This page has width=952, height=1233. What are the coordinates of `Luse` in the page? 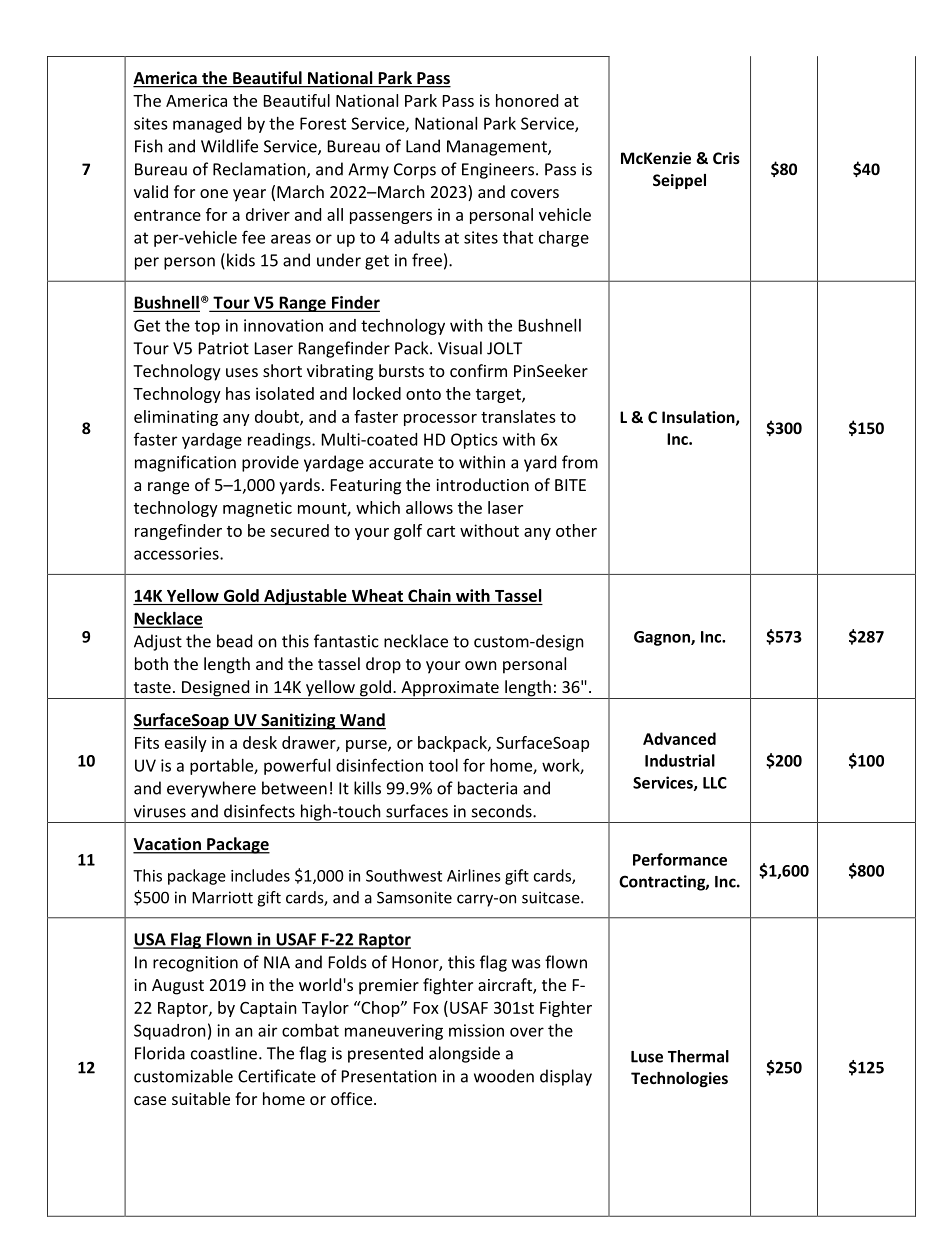 It's located at (647, 1057).
